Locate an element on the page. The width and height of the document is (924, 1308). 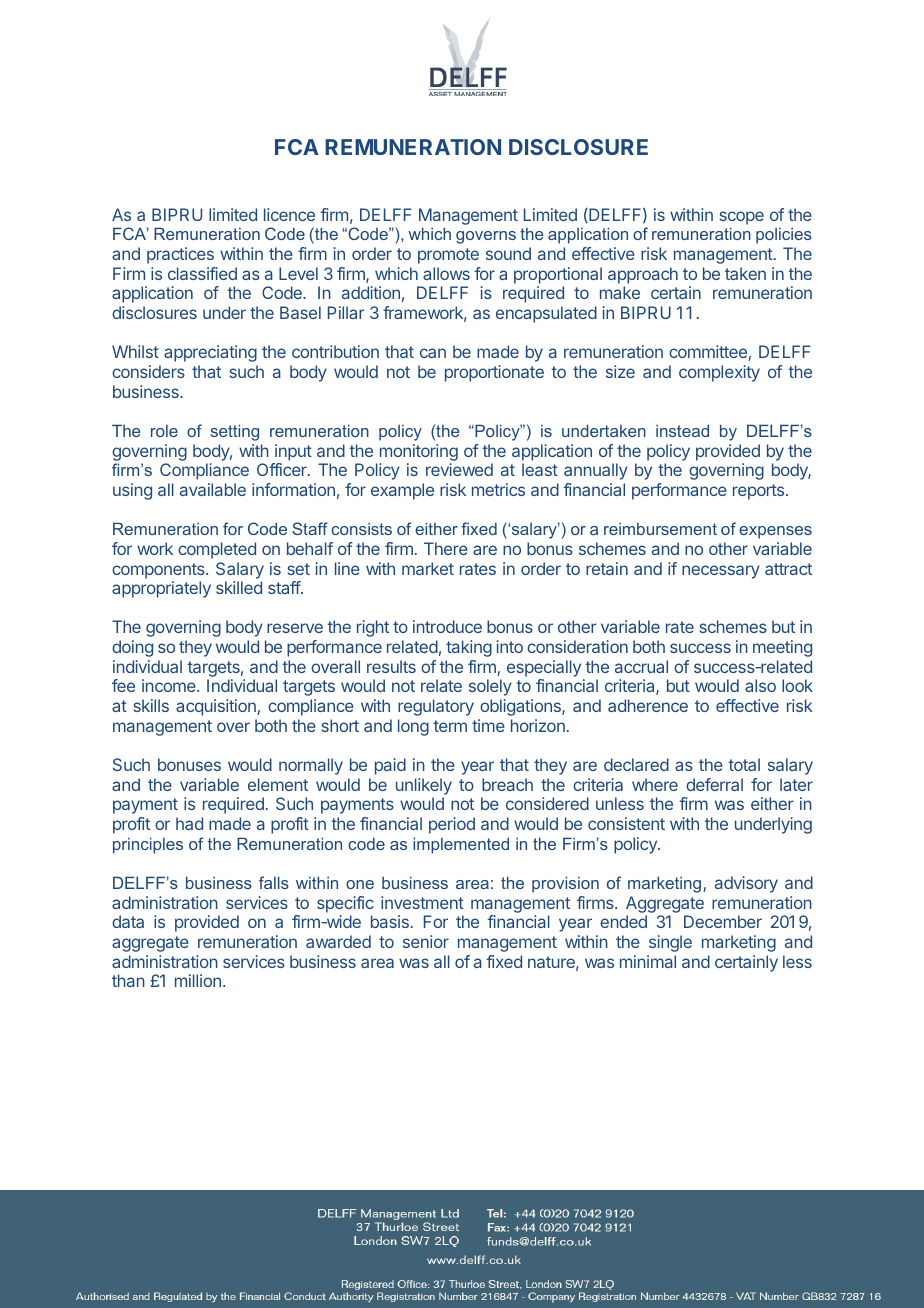
senior is located at coordinates (426, 941).
